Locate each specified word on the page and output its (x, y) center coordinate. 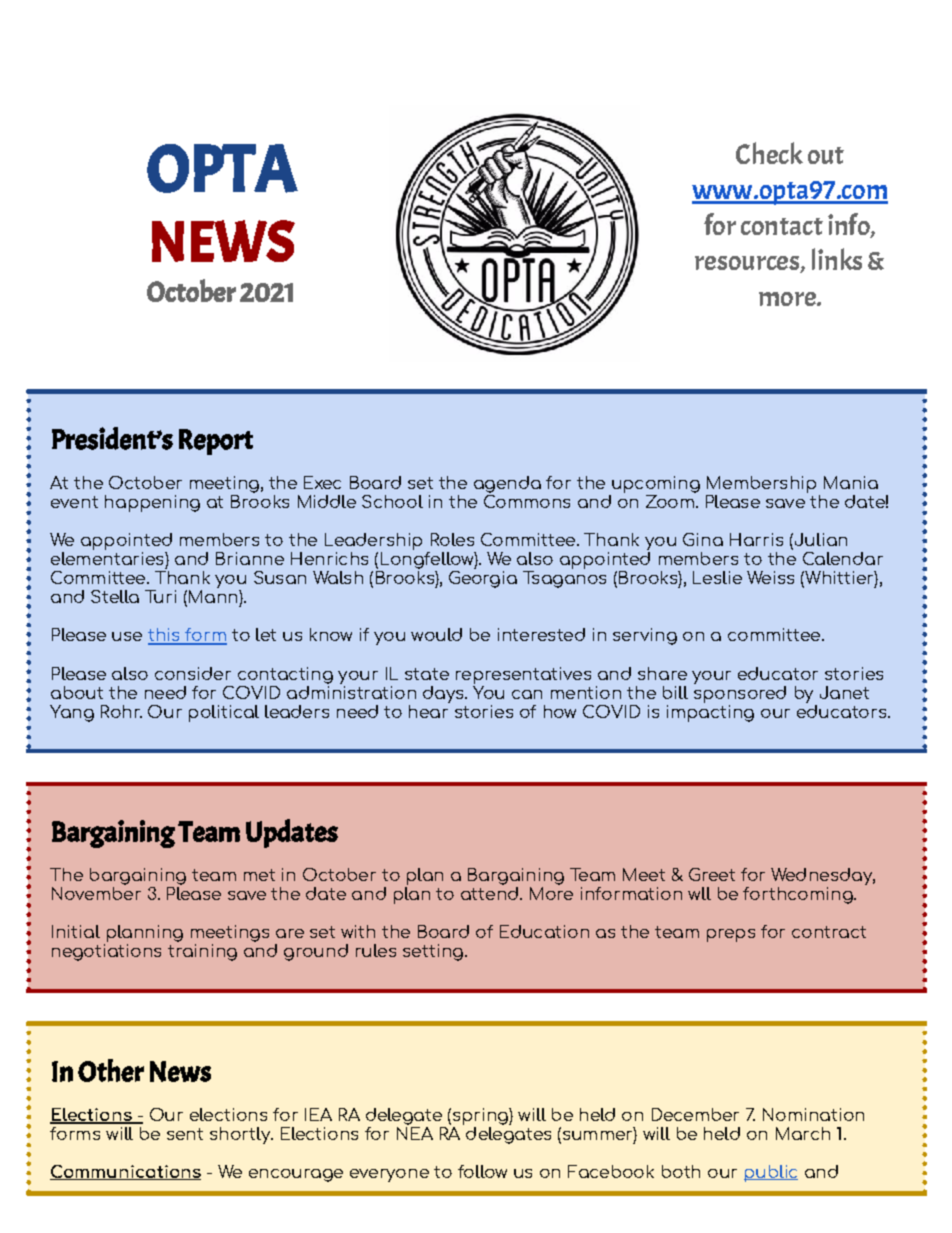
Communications (125, 1172)
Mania (851, 482)
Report (216, 442)
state (427, 674)
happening (152, 503)
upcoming (656, 484)
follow (482, 1171)
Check (769, 153)
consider (193, 673)
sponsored (740, 693)
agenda (507, 484)
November (96, 892)
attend (489, 892)
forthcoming (799, 895)
